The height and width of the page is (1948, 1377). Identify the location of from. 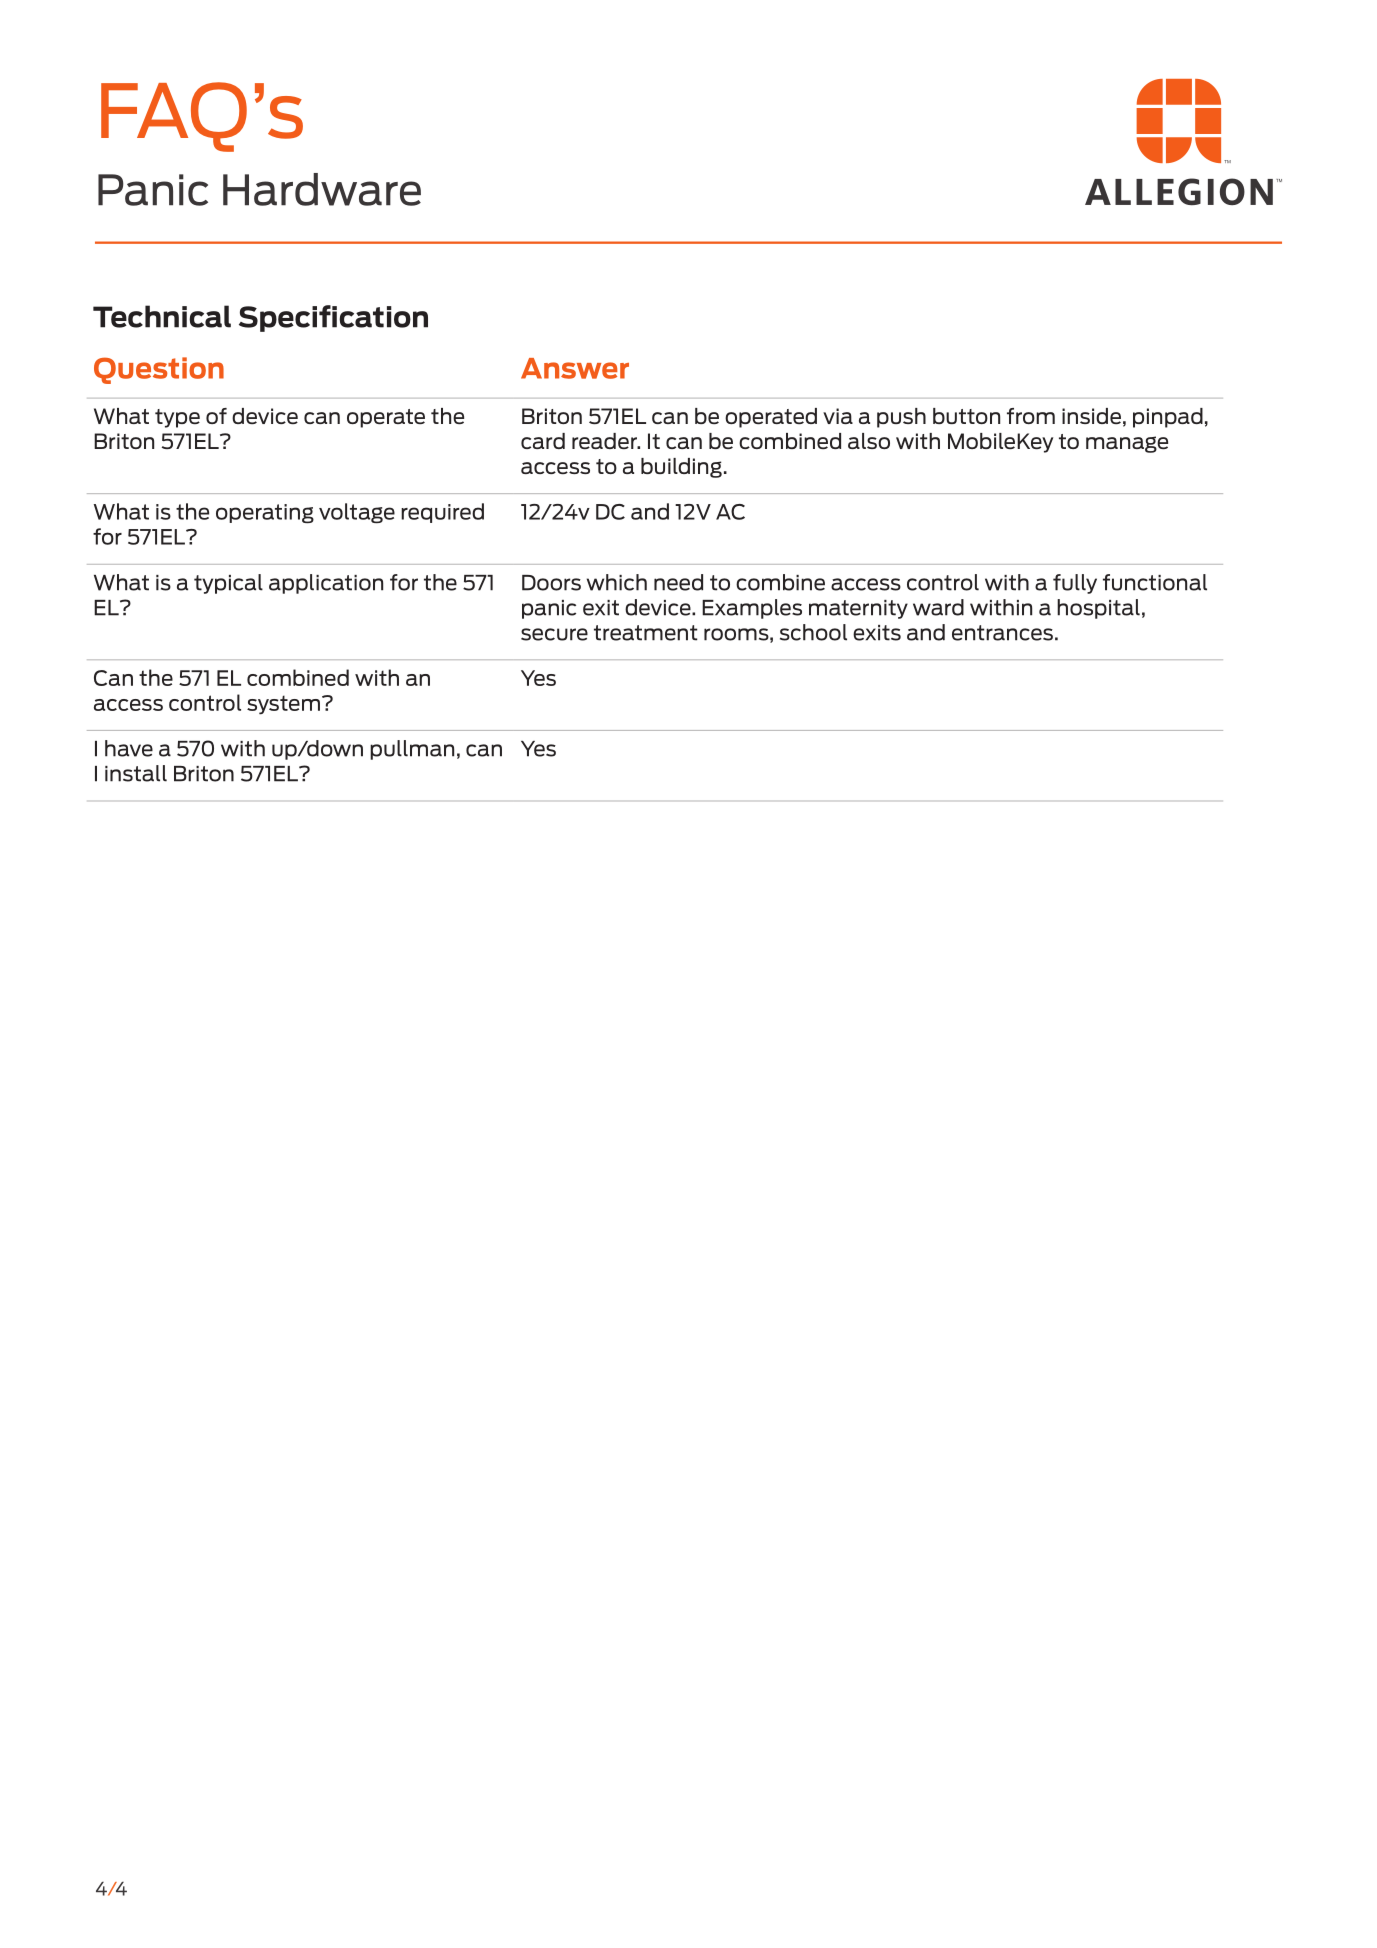
(1031, 416).
